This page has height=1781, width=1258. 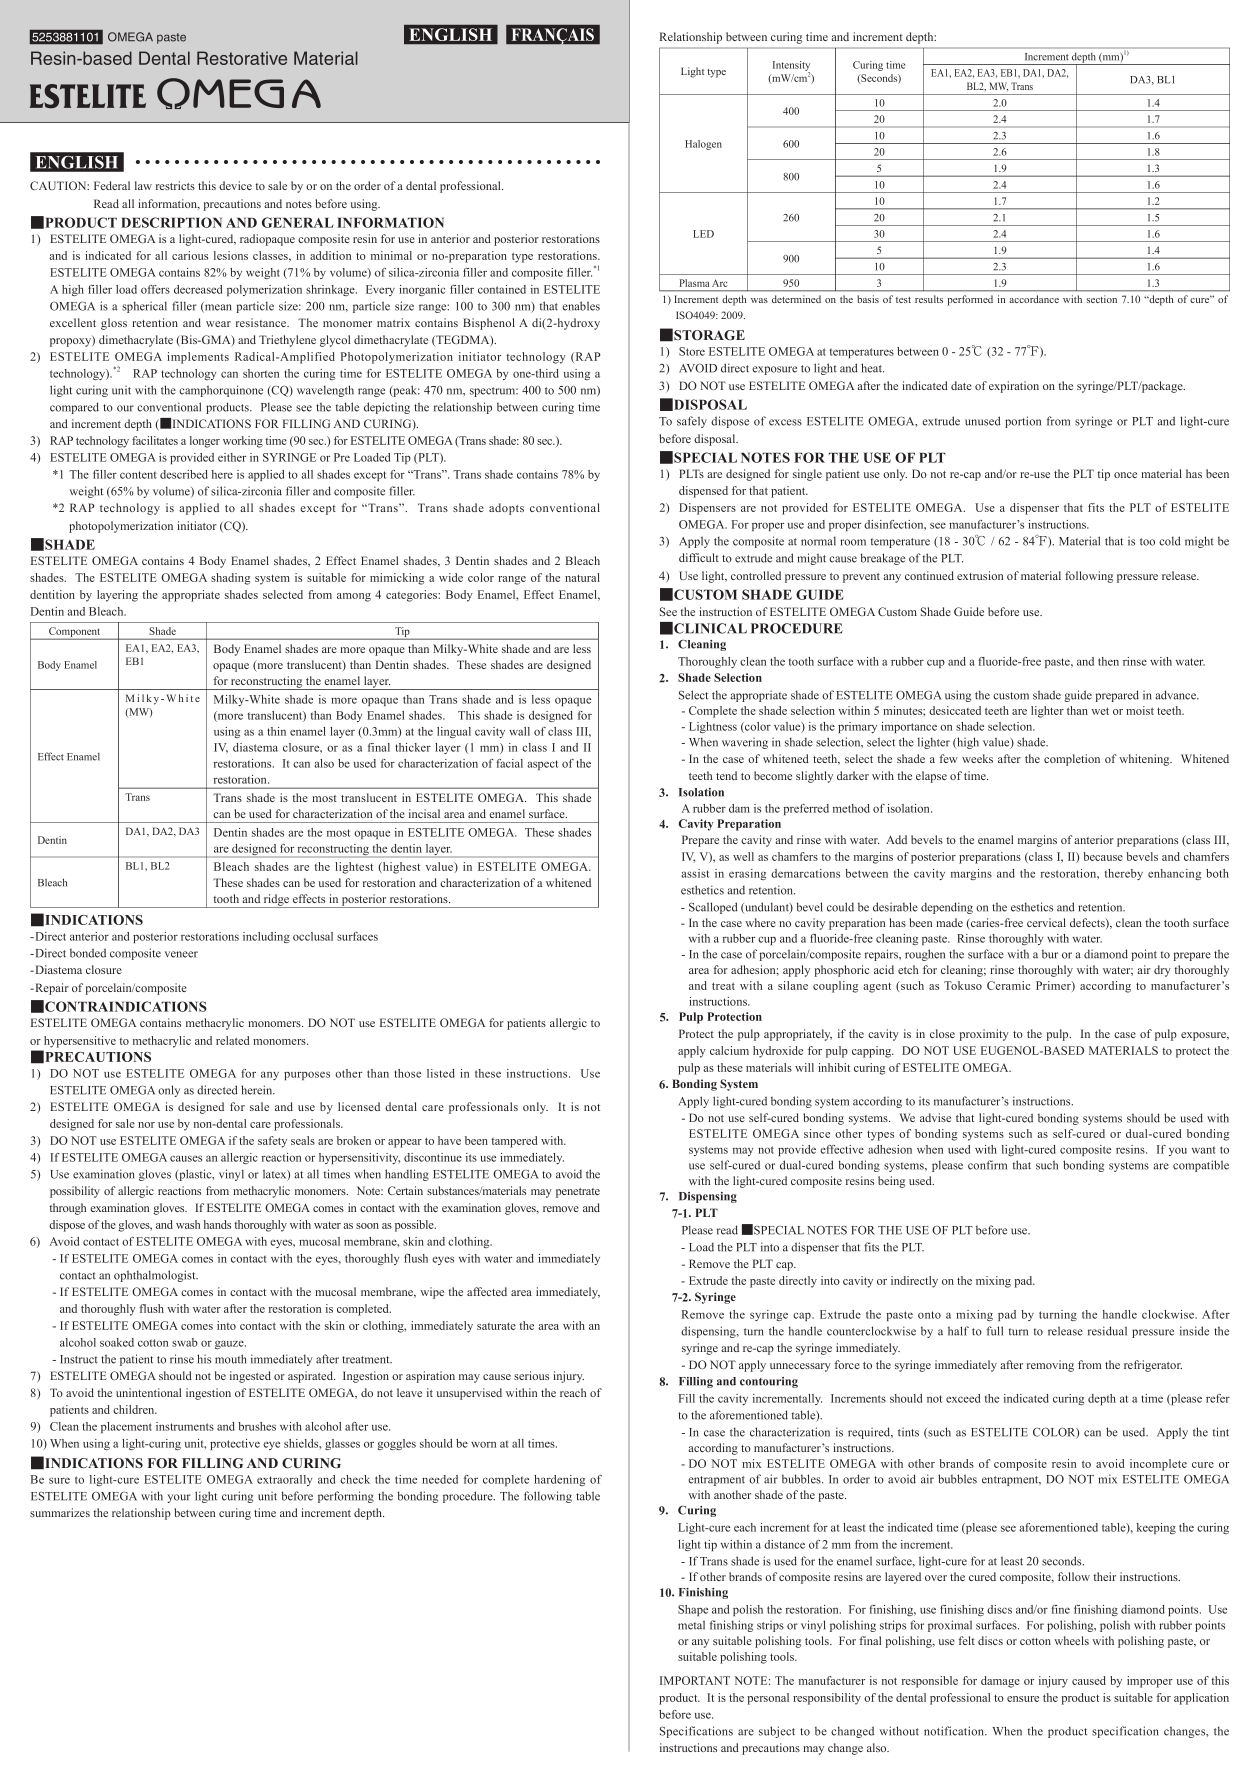 I want to click on ridge, so click(x=277, y=901).
